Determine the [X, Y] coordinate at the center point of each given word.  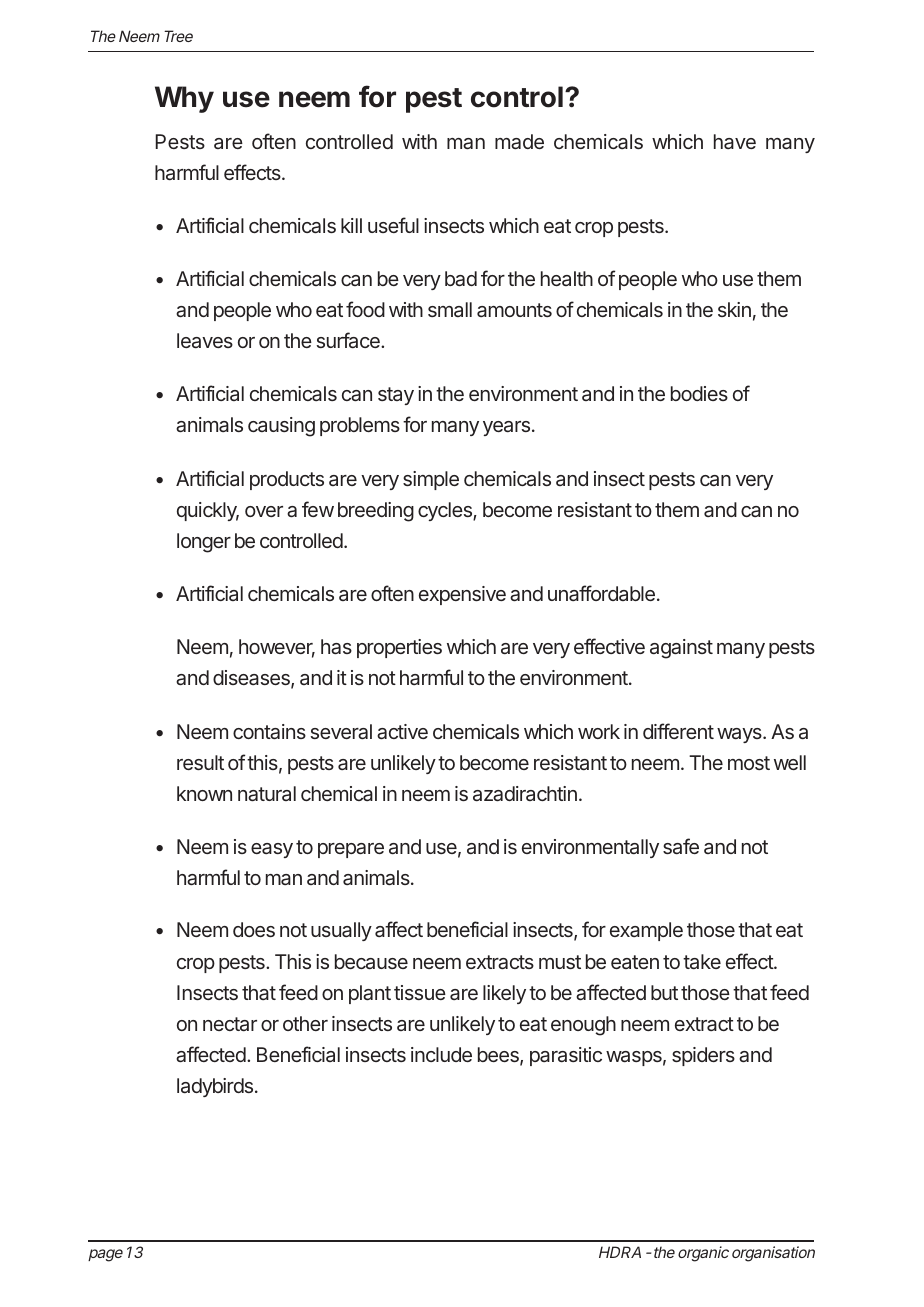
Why [184, 99]
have [735, 141]
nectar [230, 1024]
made [519, 141]
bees [499, 1056]
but [664, 992]
